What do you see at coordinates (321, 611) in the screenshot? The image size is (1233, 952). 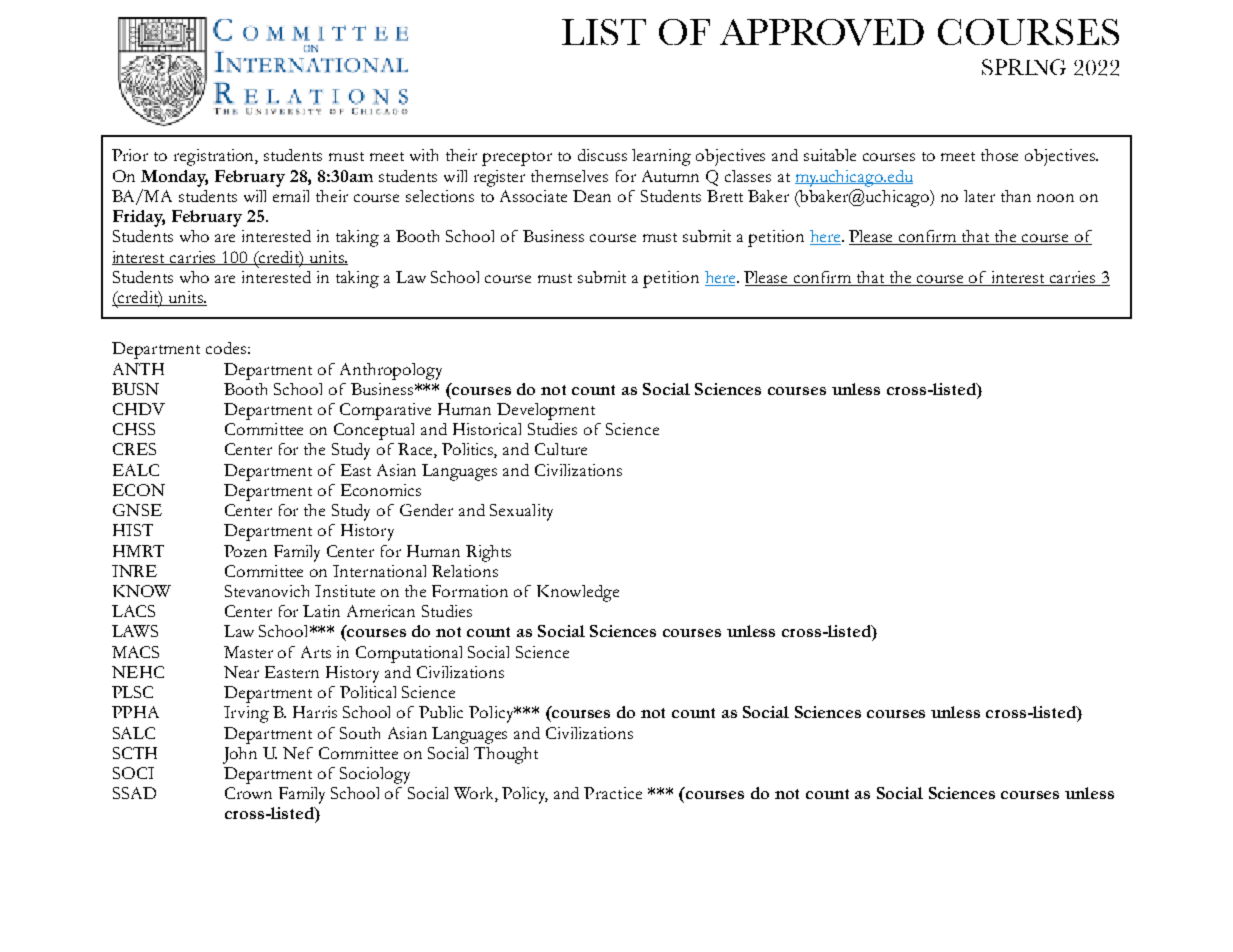 I see `Latin` at bounding box center [321, 611].
